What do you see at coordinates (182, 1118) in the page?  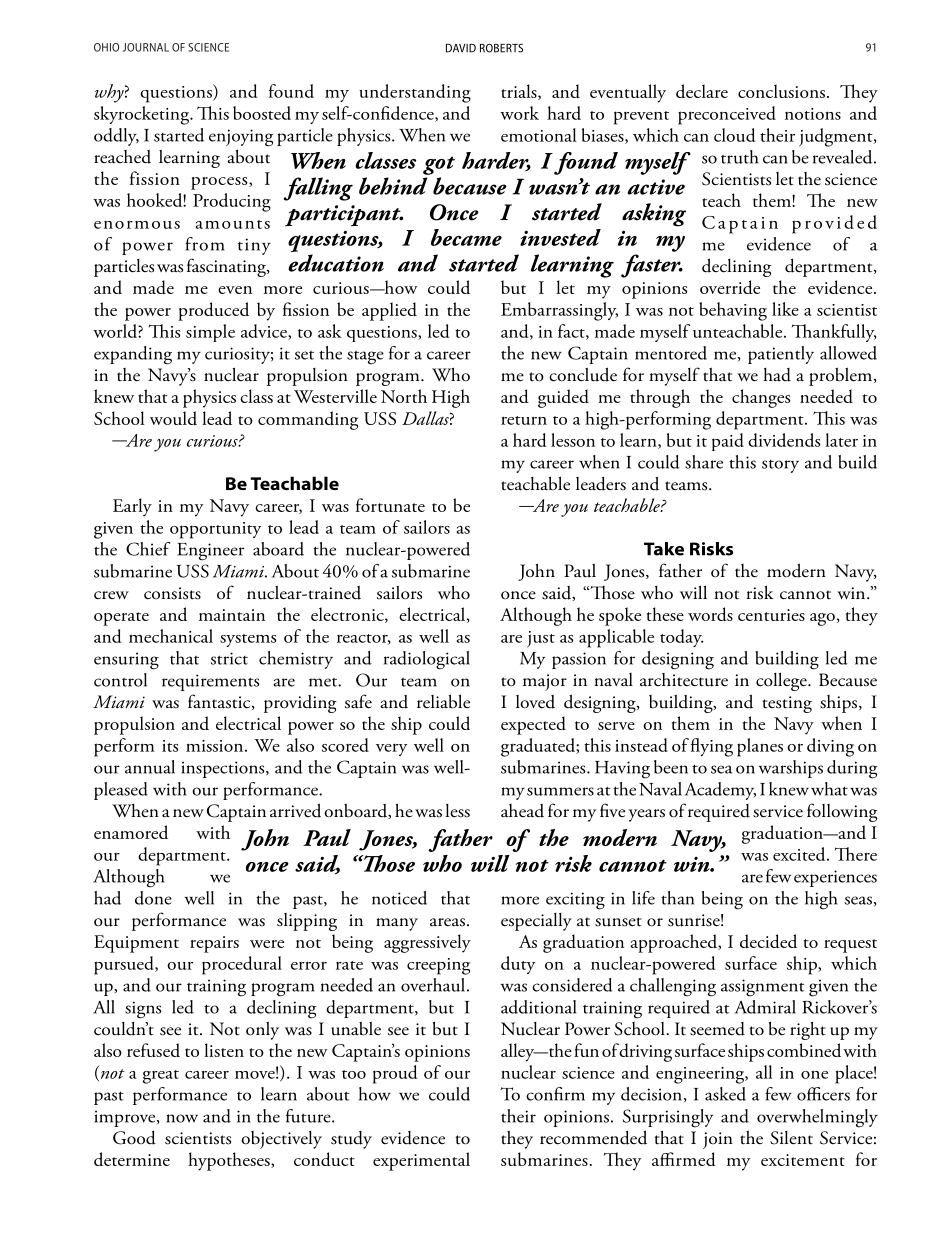 I see `now` at bounding box center [182, 1118].
